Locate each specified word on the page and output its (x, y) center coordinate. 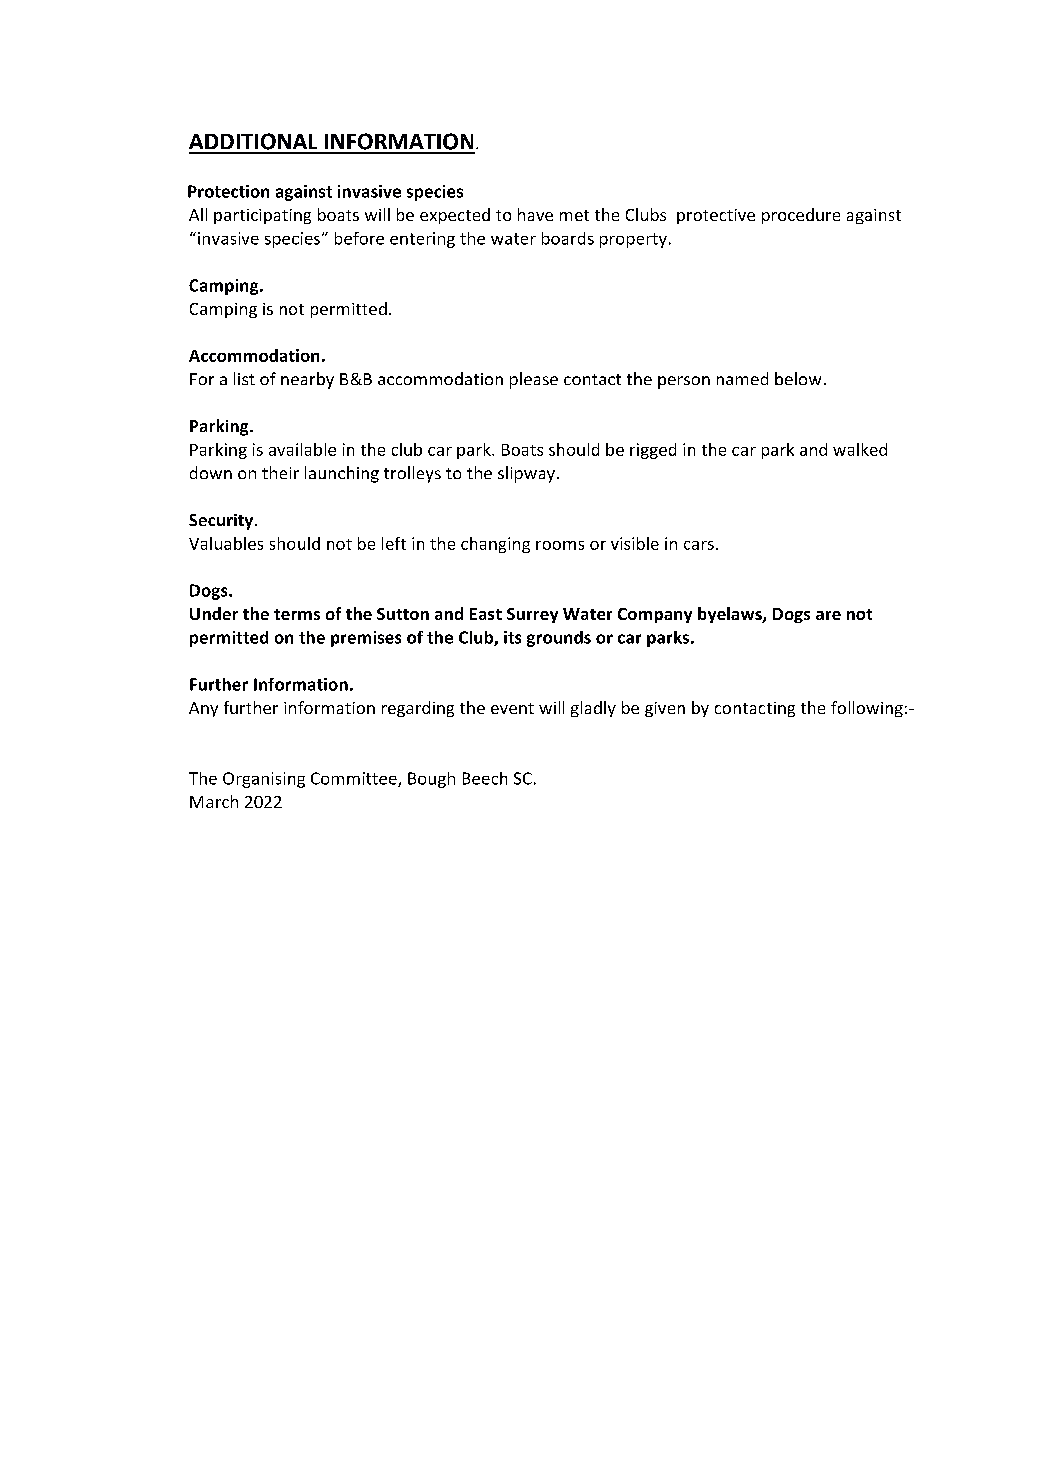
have (535, 214)
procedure (801, 216)
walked (860, 449)
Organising (264, 780)
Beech (485, 778)
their (280, 472)
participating (262, 216)
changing (495, 545)
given (665, 709)
